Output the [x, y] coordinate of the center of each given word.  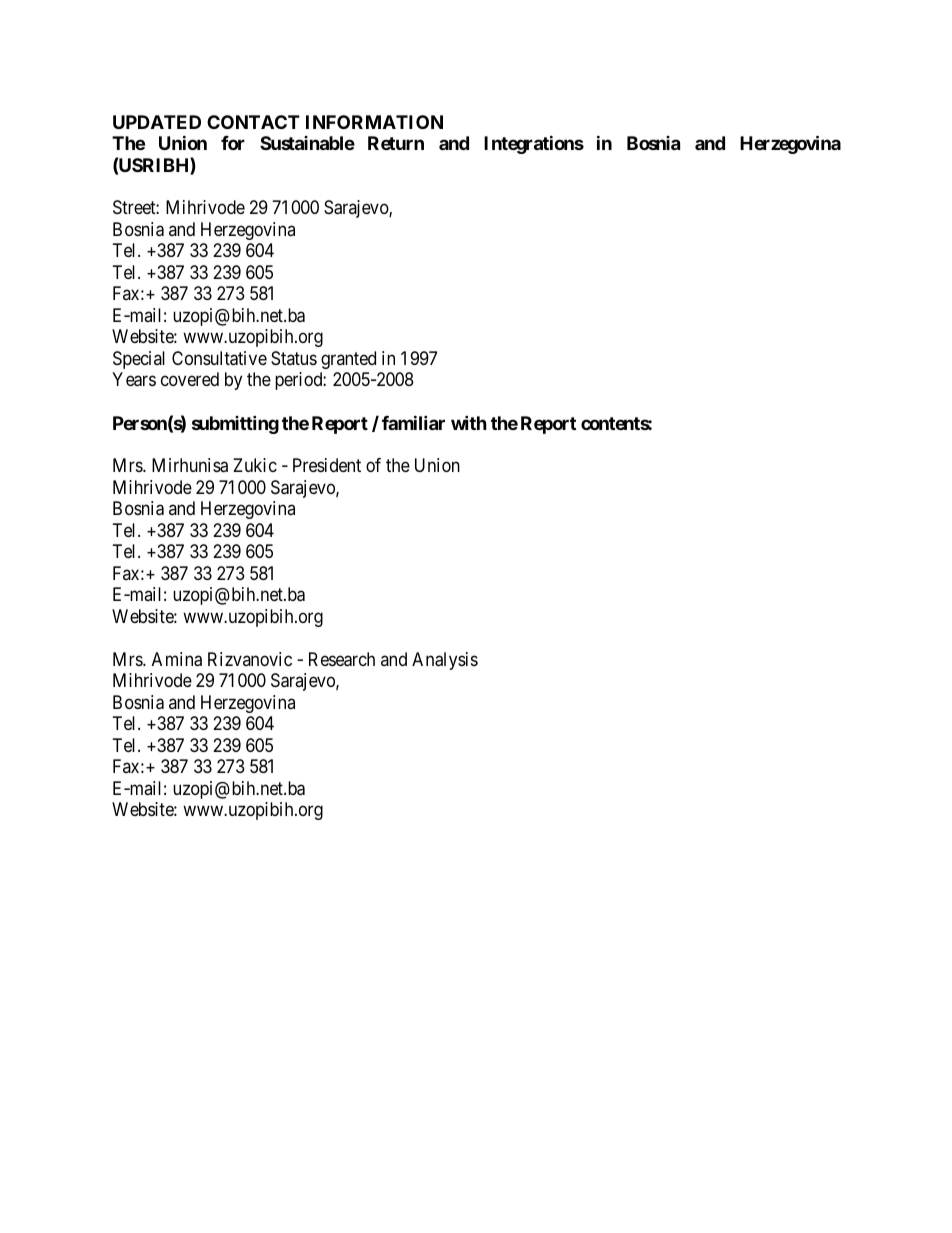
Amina [177, 659]
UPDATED [157, 122]
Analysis [445, 661]
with [469, 422]
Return [396, 143]
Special [139, 360]
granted [348, 360]
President [327, 465]
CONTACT [253, 122]
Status [294, 358]
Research [342, 659]
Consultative [219, 358]
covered [190, 379]
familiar [413, 422]
